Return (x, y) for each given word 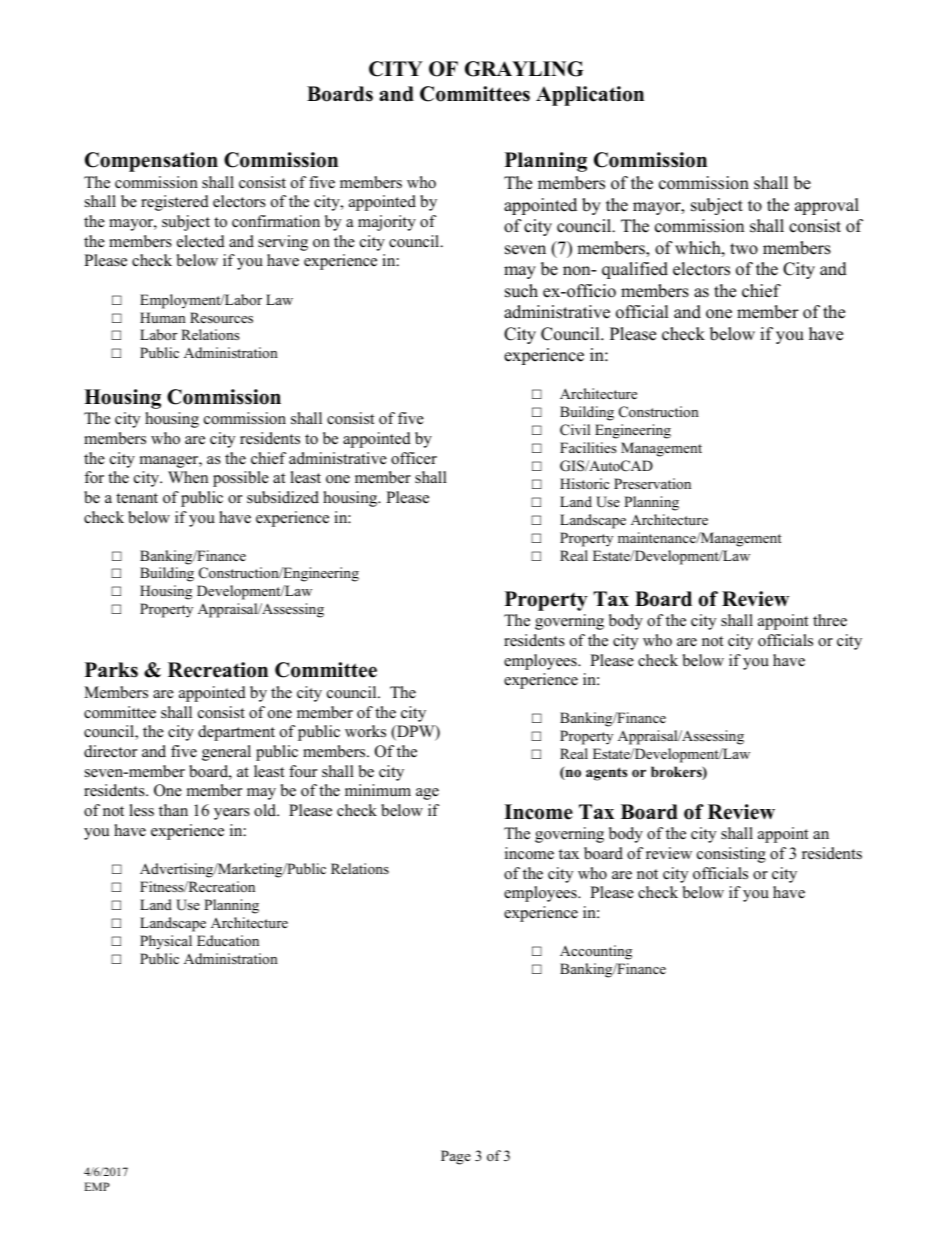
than (173, 810)
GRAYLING (524, 69)
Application (590, 96)
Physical (166, 942)
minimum (378, 790)
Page (456, 1157)
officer (414, 458)
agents (606, 774)
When (188, 477)
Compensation (151, 162)
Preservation (652, 483)
